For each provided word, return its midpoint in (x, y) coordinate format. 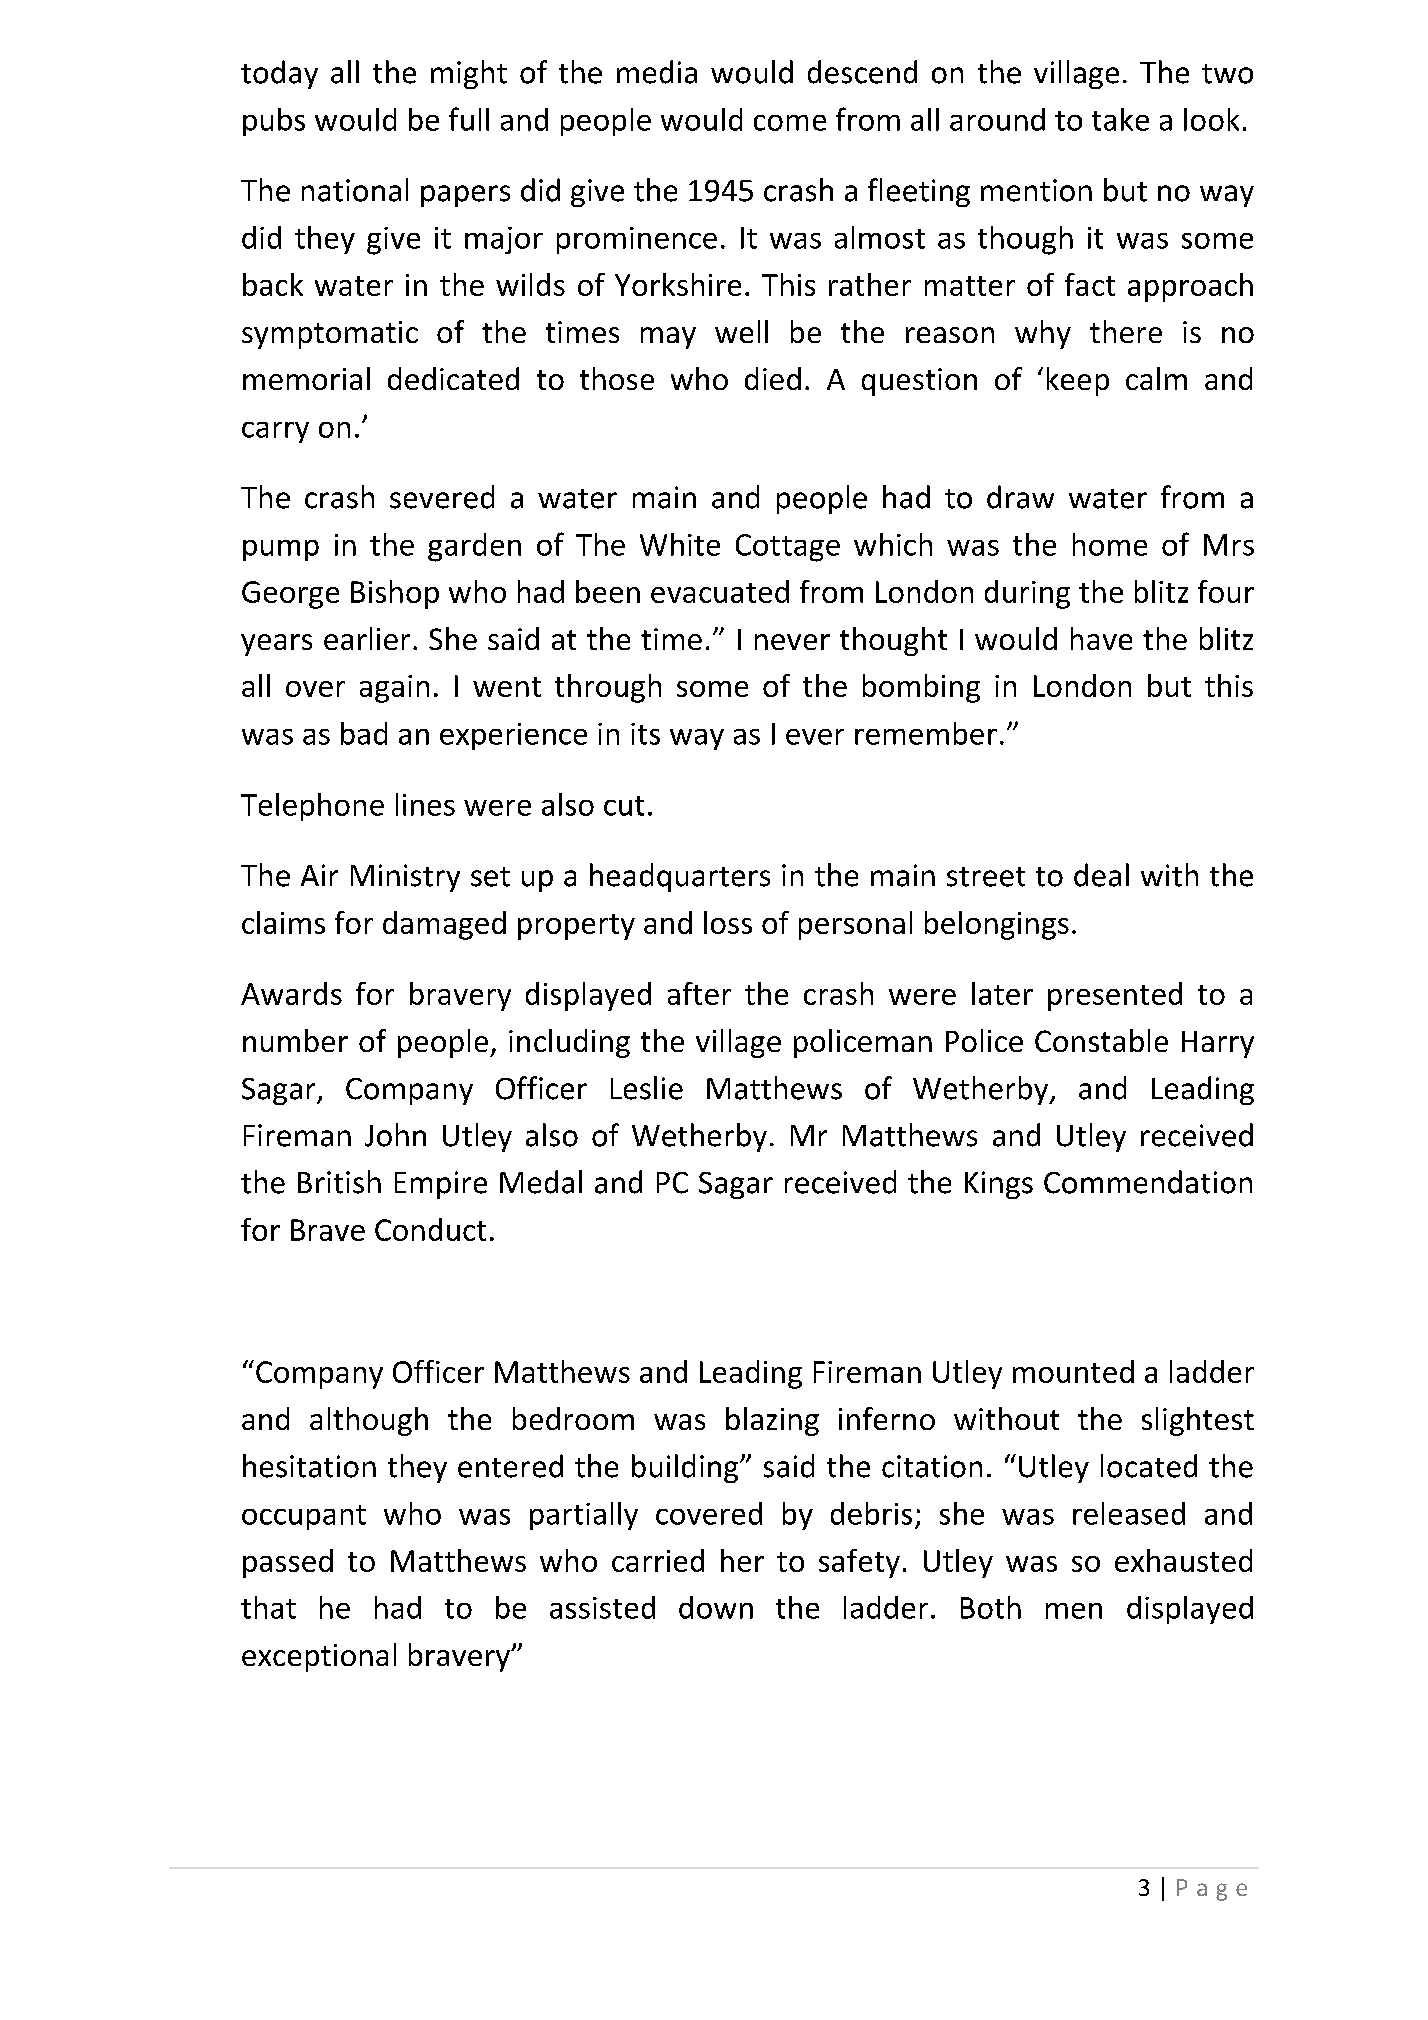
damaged (444, 925)
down (716, 1607)
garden (474, 547)
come (790, 123)
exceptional (319, 1657)
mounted (1073, 1371)
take (1120, 119)
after (699, 993)
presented (1115, 996)
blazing (772, 1421)
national (355, 190)
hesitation (309, 1466)
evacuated (720, 591)
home (1110, 544)
